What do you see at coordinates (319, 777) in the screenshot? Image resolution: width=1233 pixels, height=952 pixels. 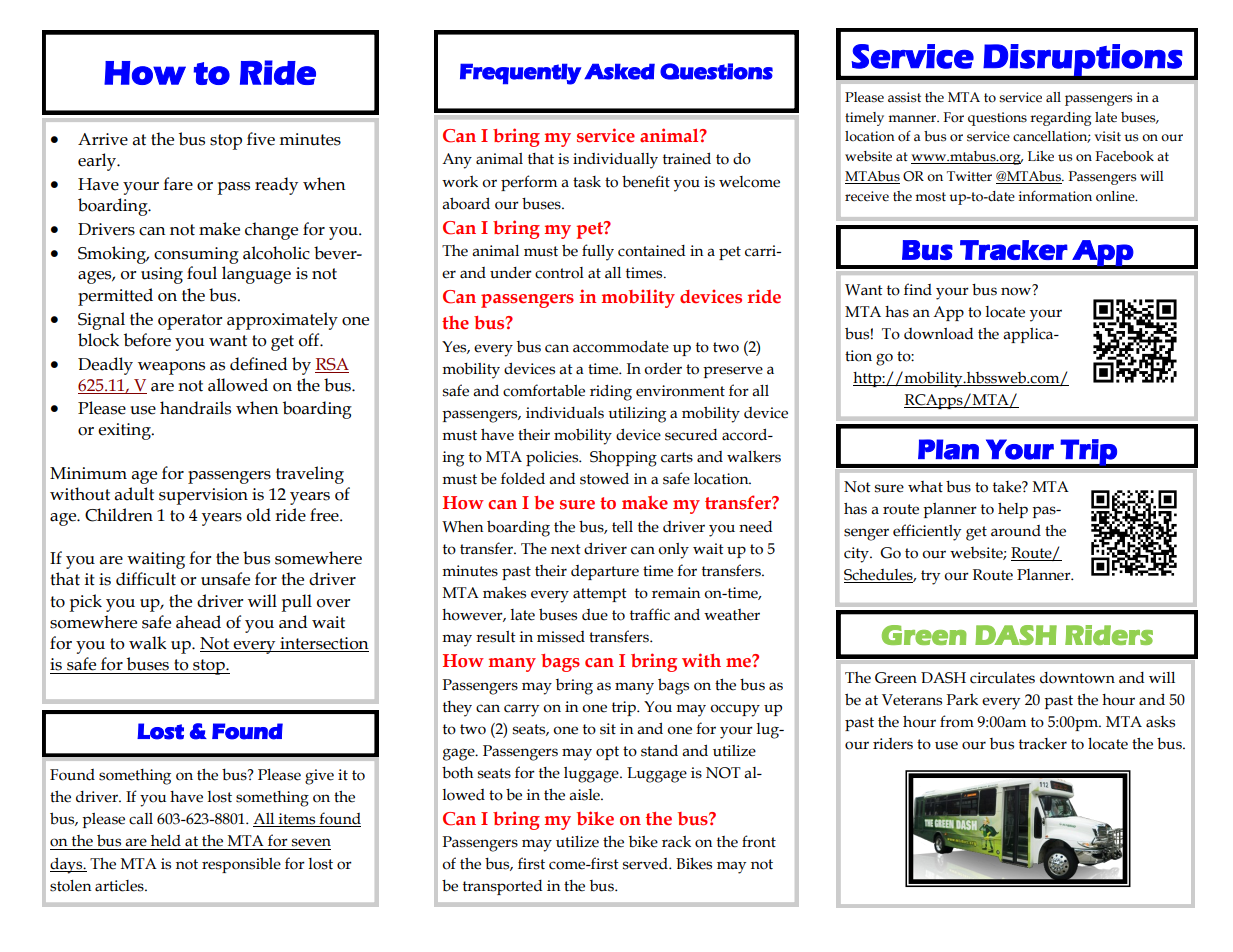 I see `give` at bounding box center [319, 777].
